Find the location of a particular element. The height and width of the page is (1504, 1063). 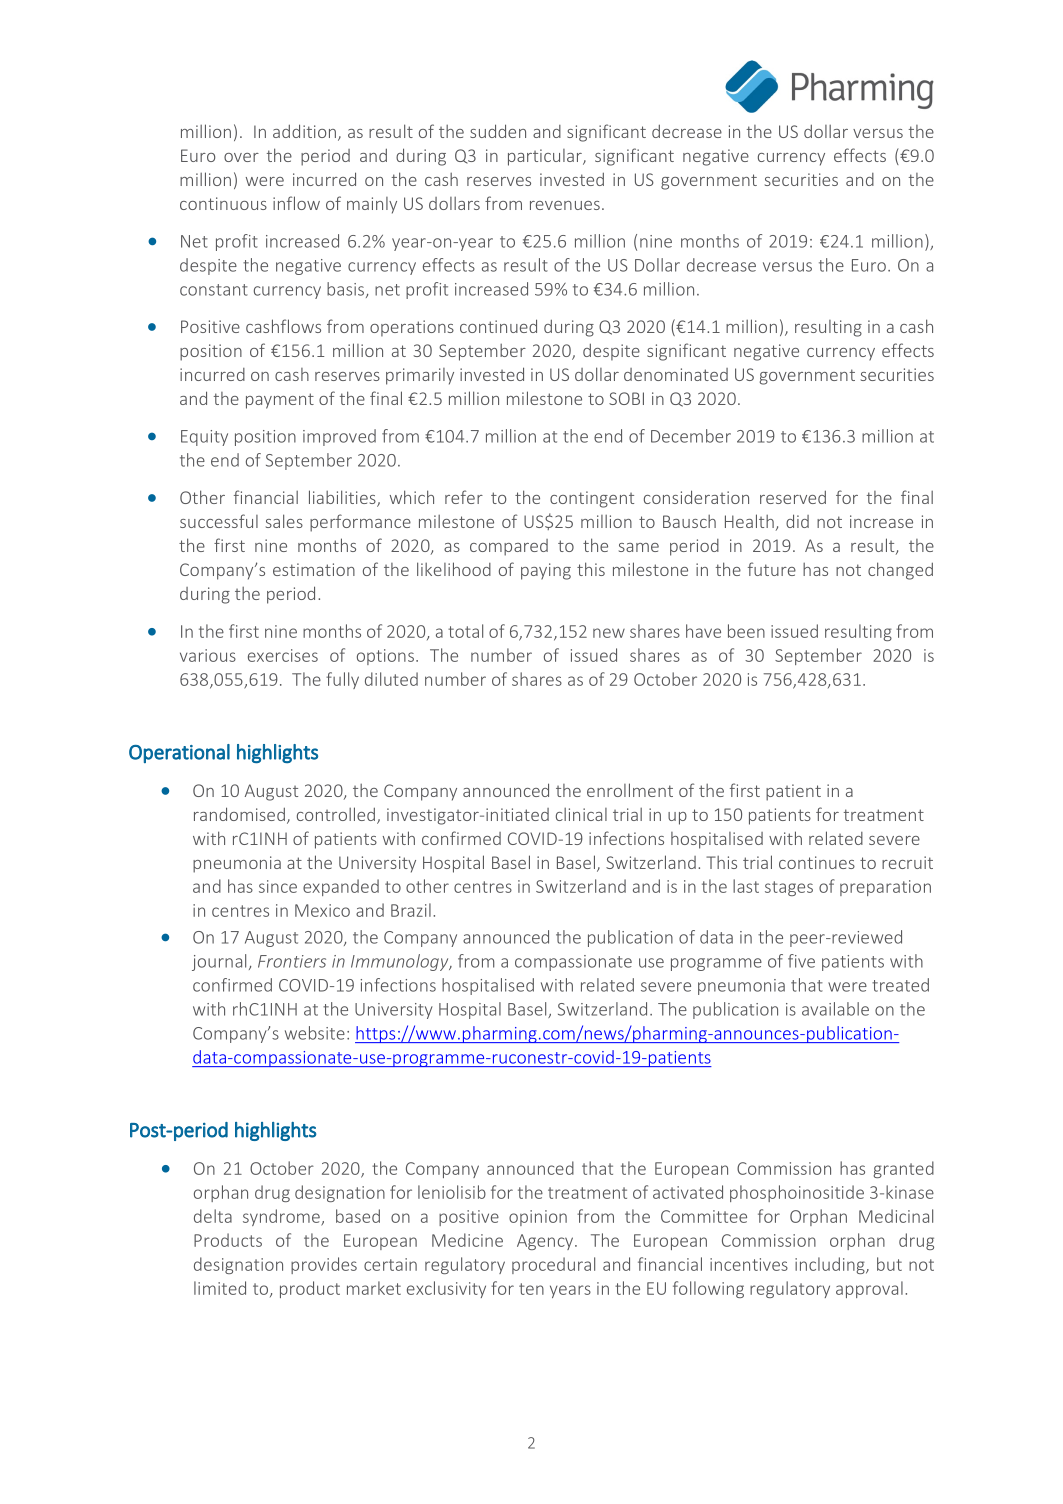

since is located at coordinates (278, 886).
